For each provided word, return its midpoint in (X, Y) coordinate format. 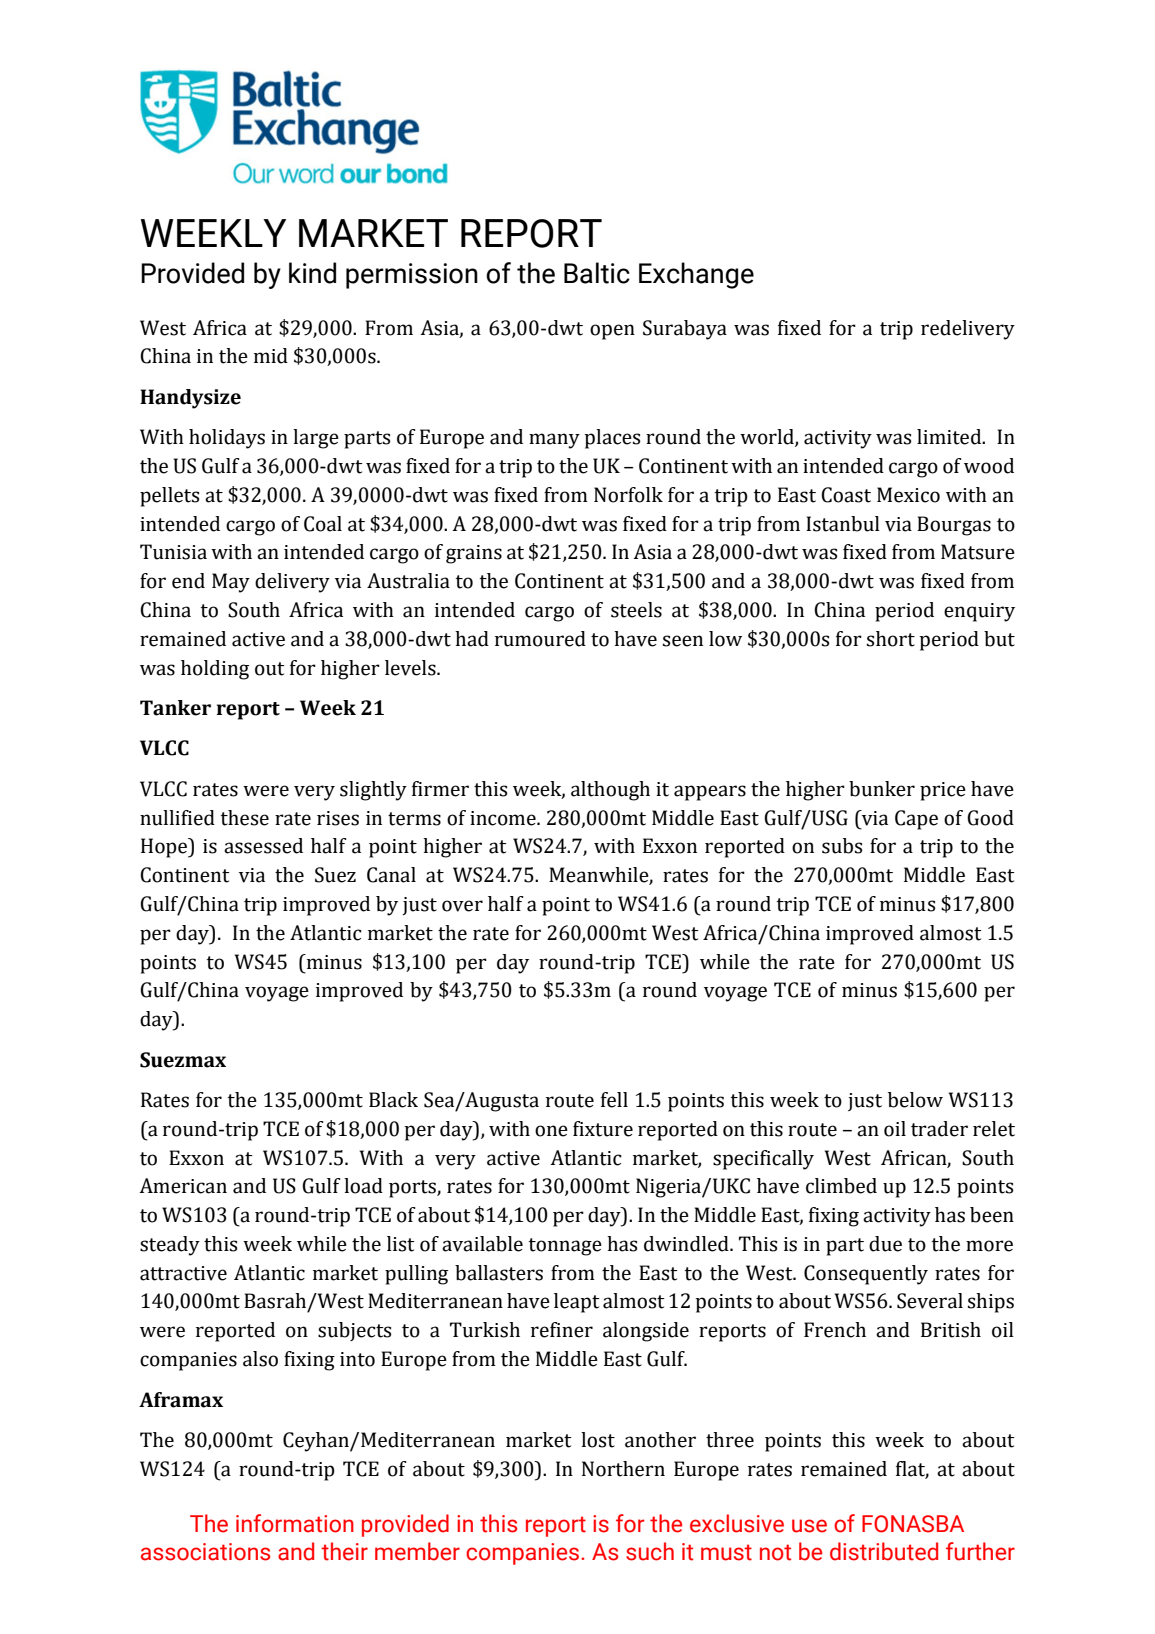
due (885, 1244)
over (462, 906)
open (612, 332)
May (231, 583)
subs (842, 846)
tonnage (565, 1247)
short (891, 639)
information (295, 1523)
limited (950, 437)
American (183, 1186)
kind (312, 273)
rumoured (540, 639)
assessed (263, 846)
